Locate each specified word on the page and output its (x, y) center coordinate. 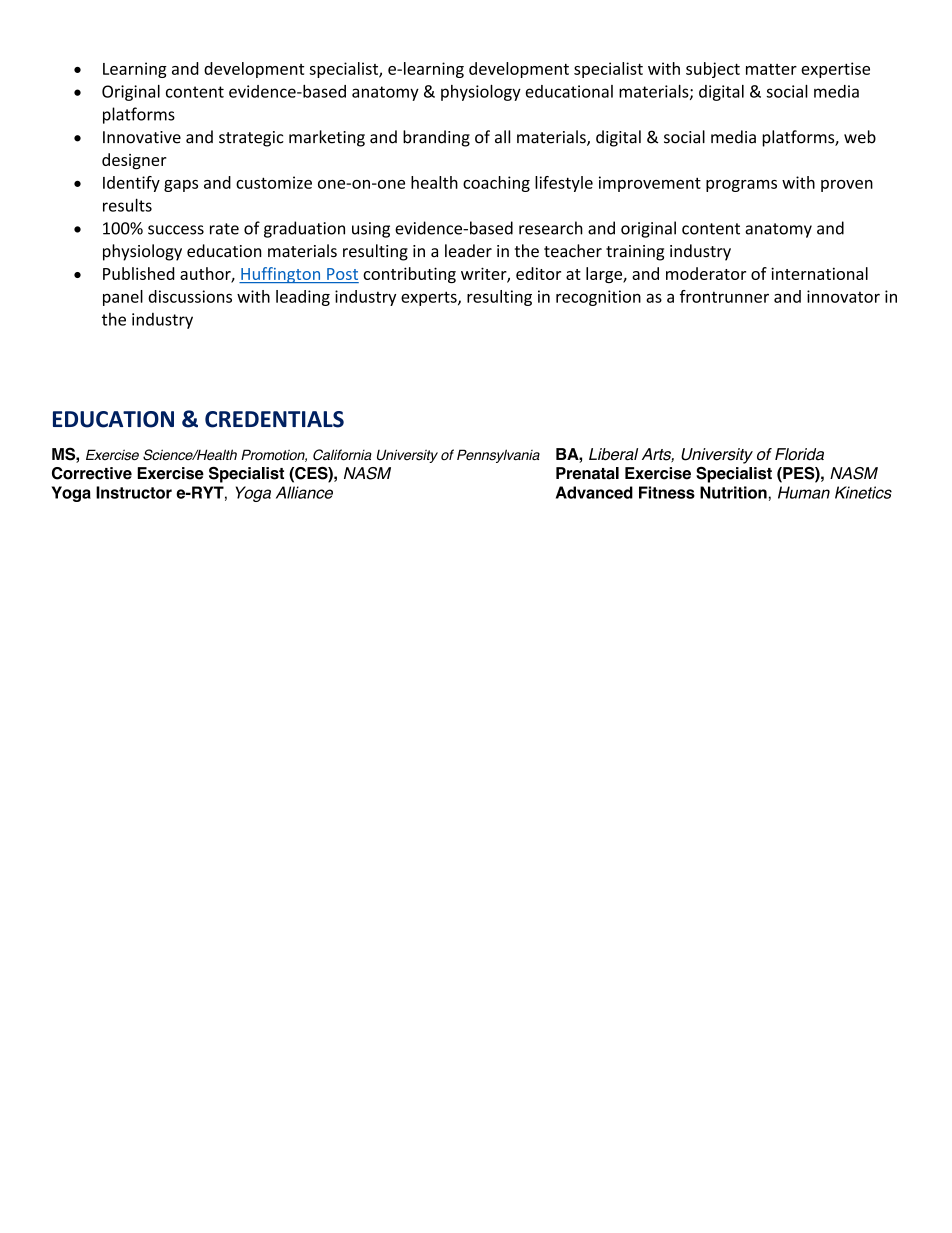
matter (771, 69)
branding (436, 138)
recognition (598, 298)
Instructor (134, 492)
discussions (190, 296)
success (176, 230)
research (551, 228)
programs (741, 186)
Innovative (142, 137)
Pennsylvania (498, 456)
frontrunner (724, 296)
